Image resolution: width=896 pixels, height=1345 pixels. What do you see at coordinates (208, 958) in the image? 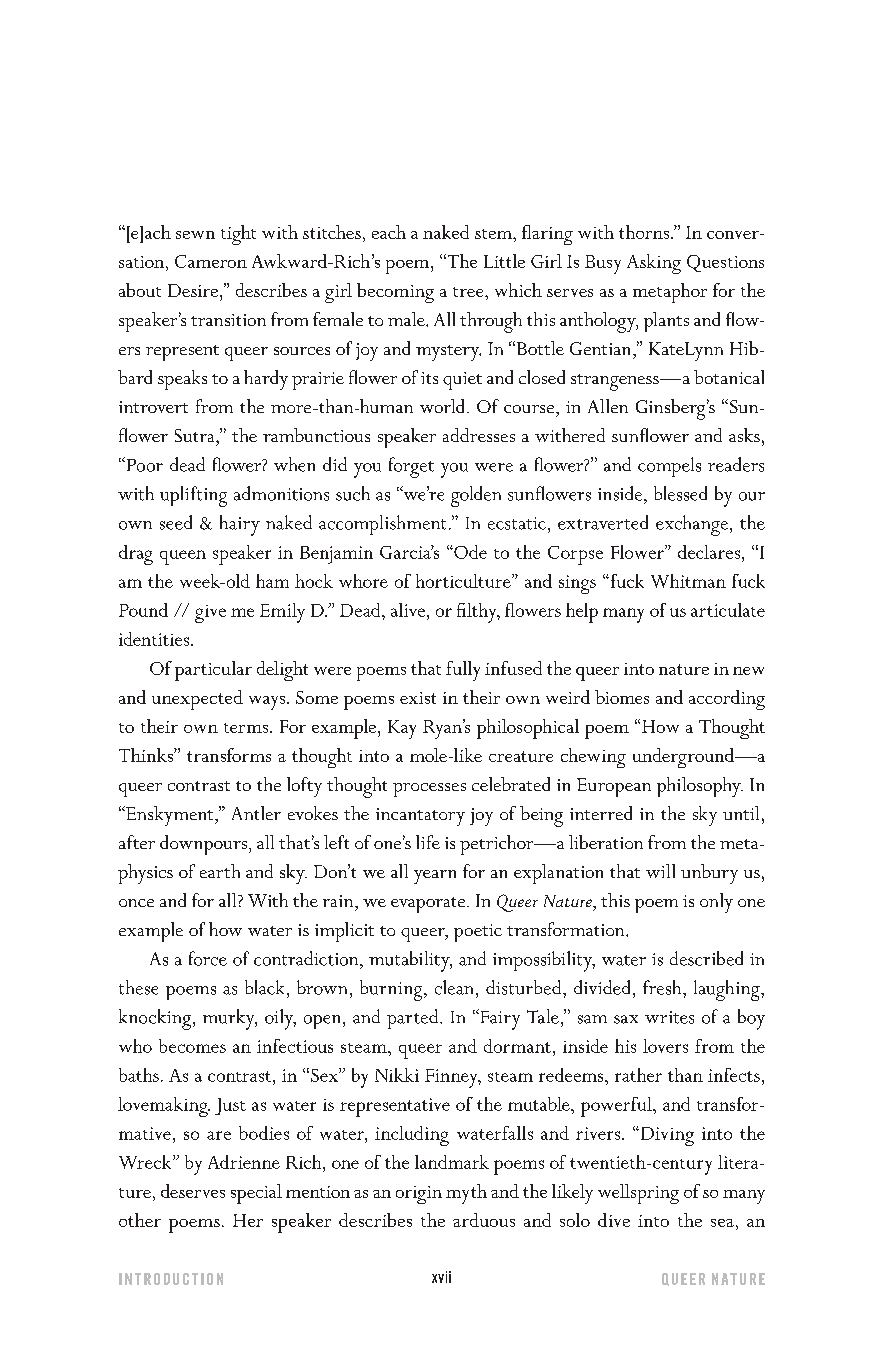
I see `force` at bounding box center [208, 958].
